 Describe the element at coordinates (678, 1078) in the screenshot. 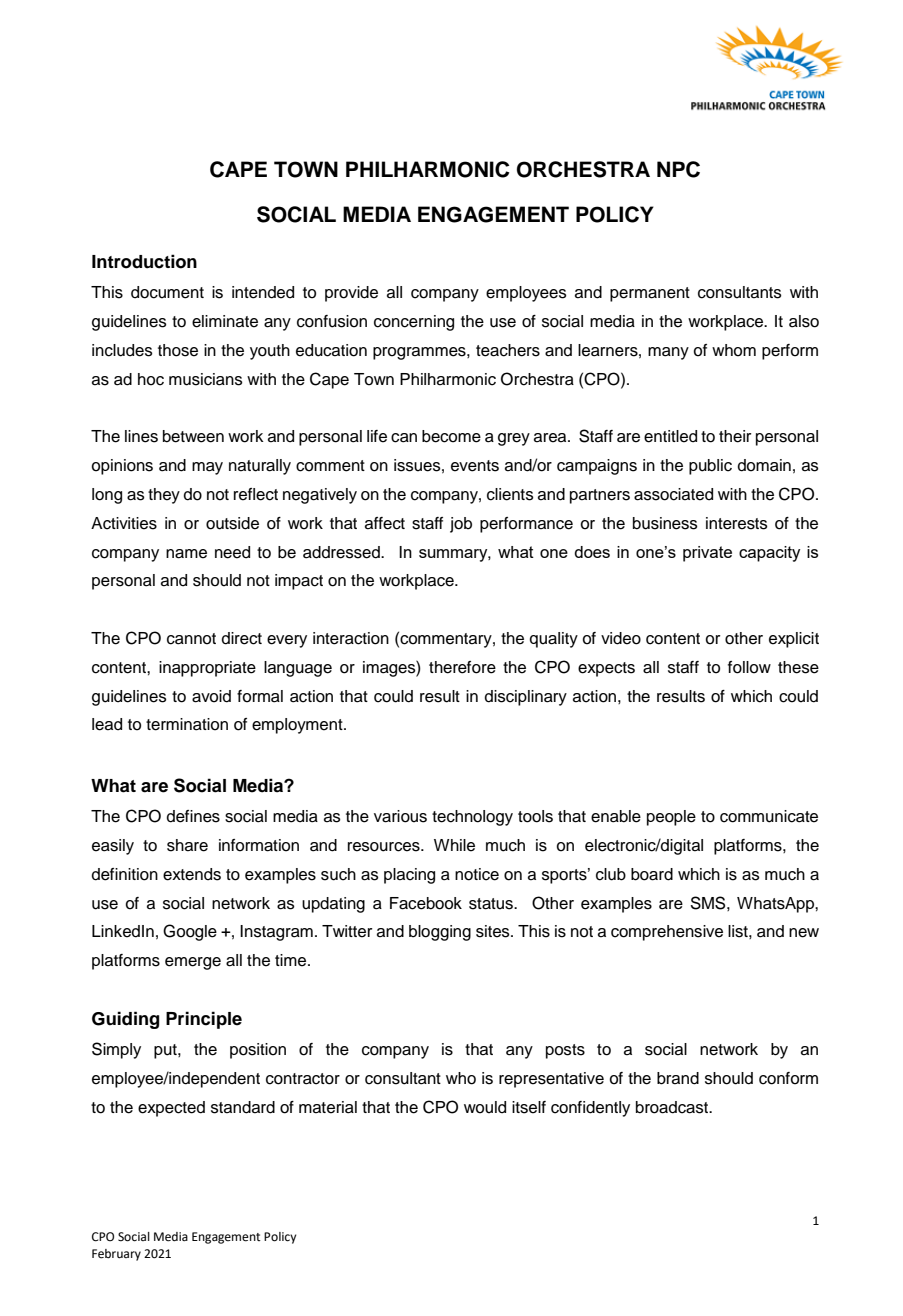

I see `brand` at that location.
